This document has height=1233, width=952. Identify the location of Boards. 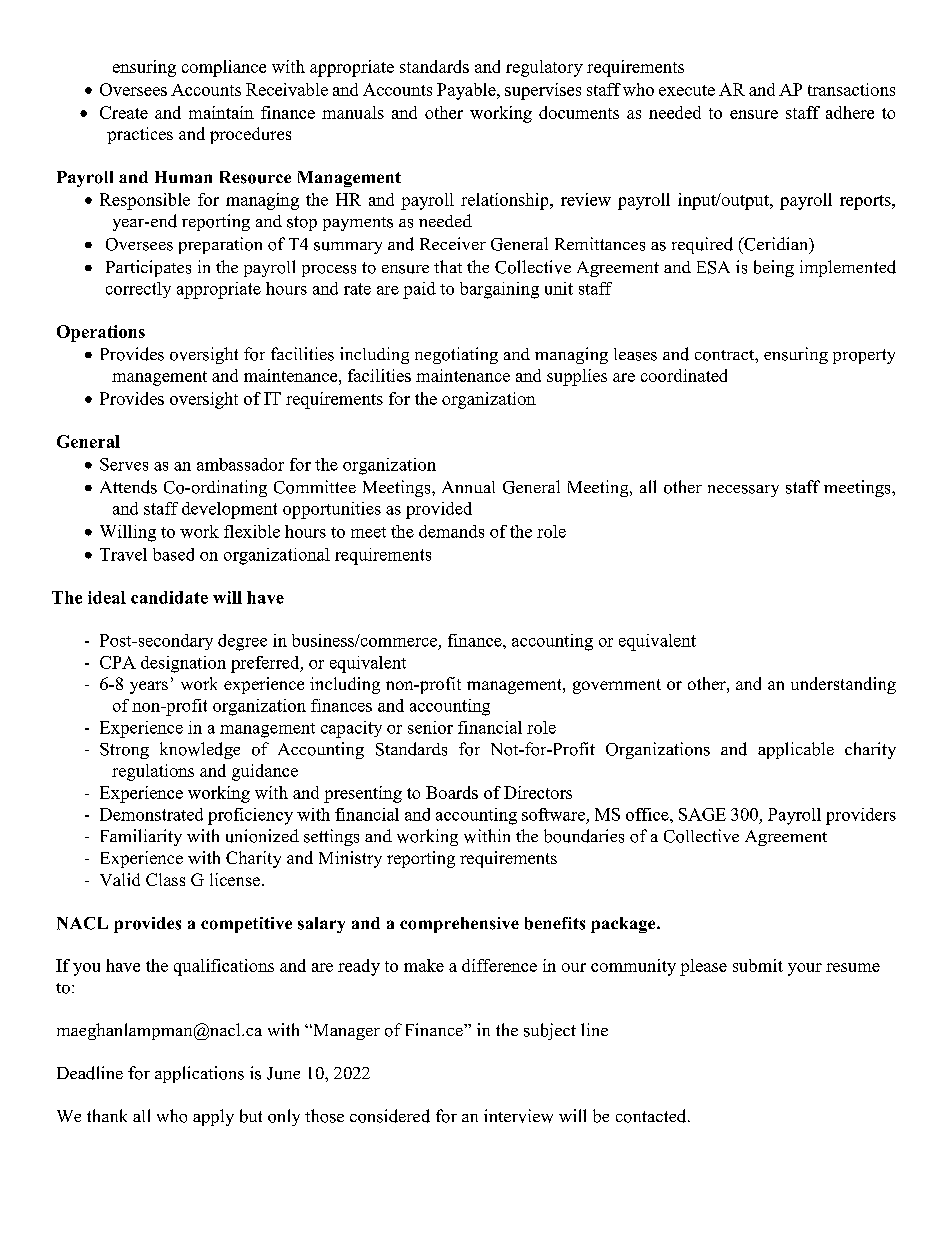
(452, 792).
